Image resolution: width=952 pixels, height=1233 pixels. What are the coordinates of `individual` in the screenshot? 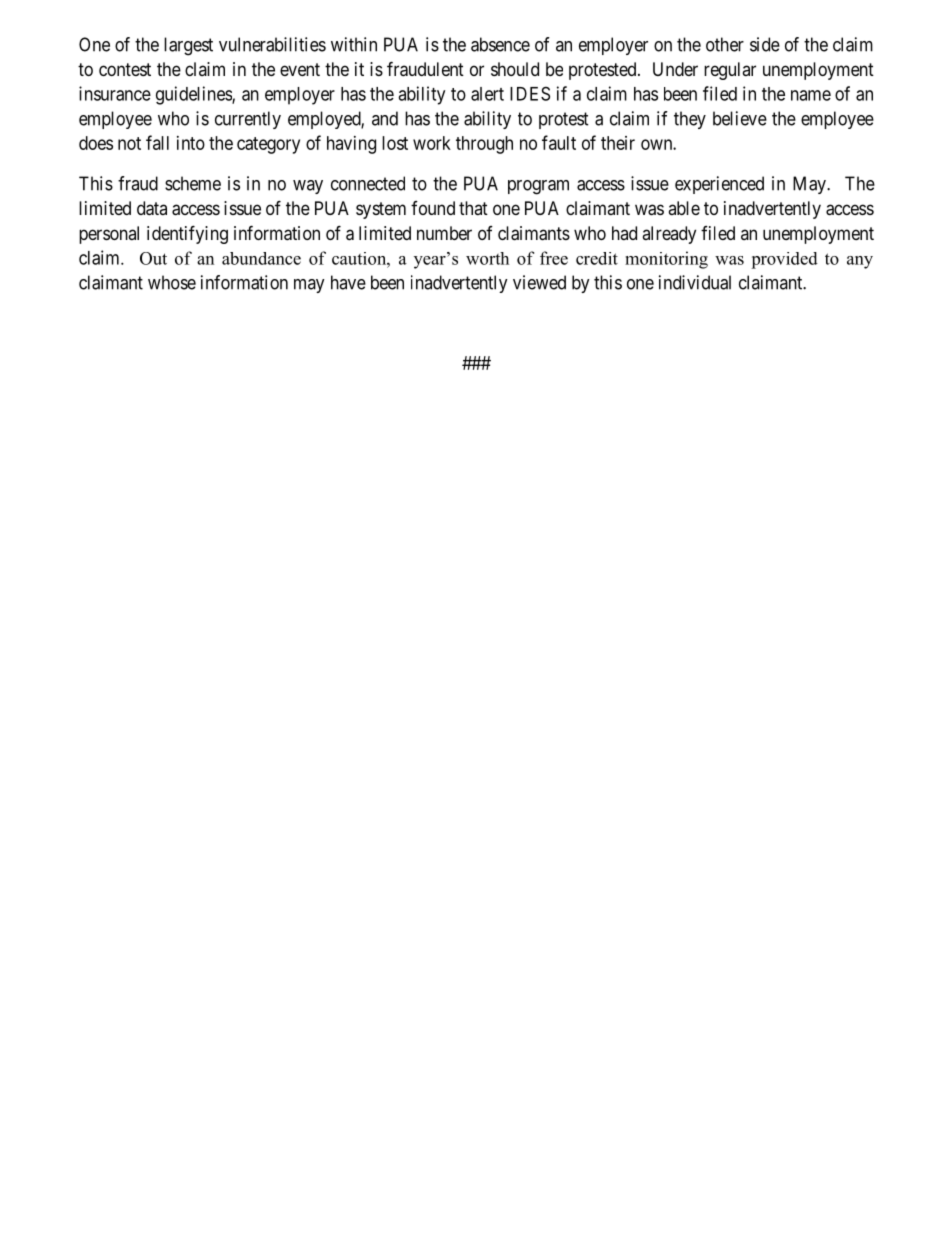 It's located at (695, 282).
